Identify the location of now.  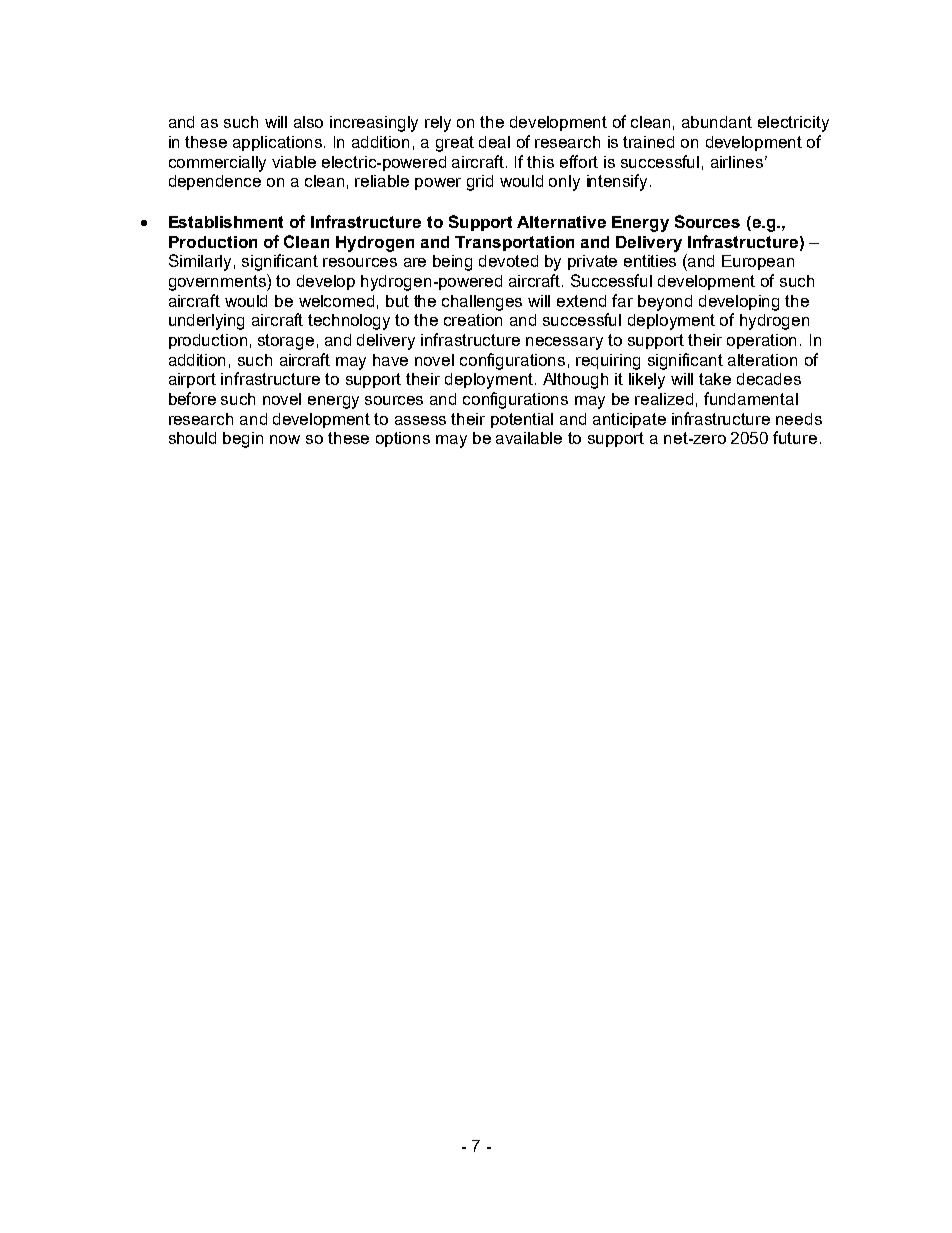
(285, 439).
